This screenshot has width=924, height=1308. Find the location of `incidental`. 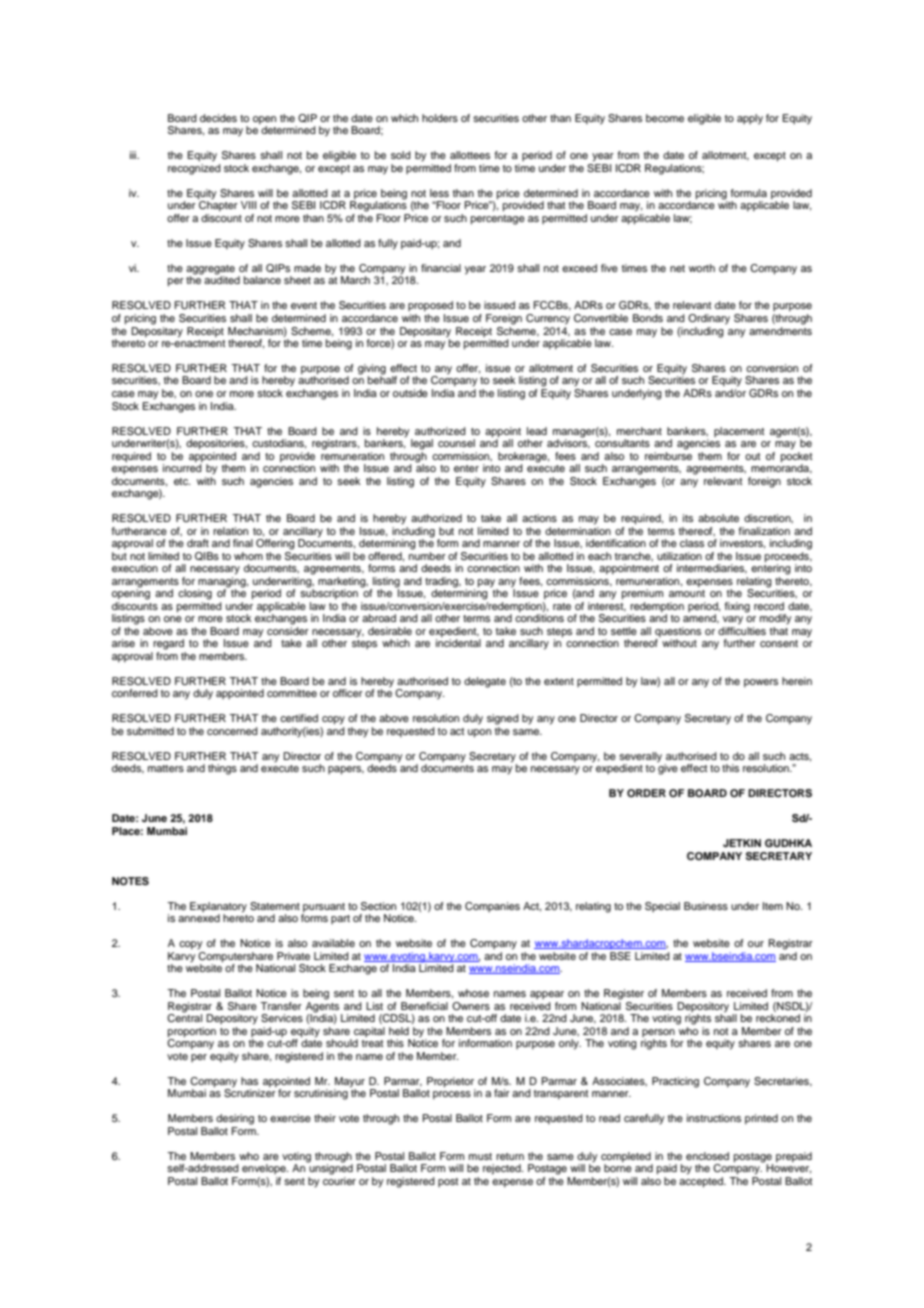

incidental is located at coordinates (458, 643).
